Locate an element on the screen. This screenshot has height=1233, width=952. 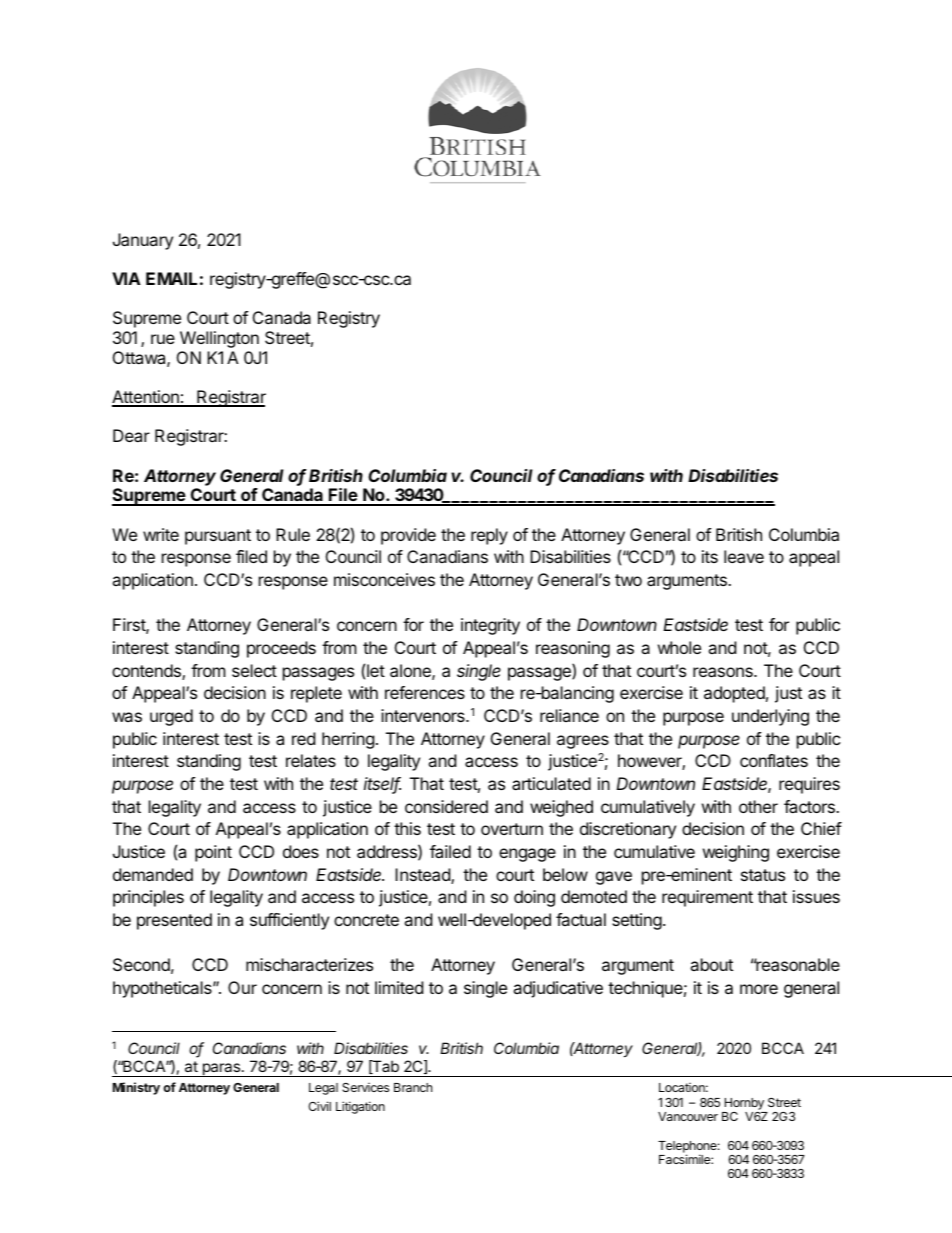
reasons is located at coordinates (724, 672).
